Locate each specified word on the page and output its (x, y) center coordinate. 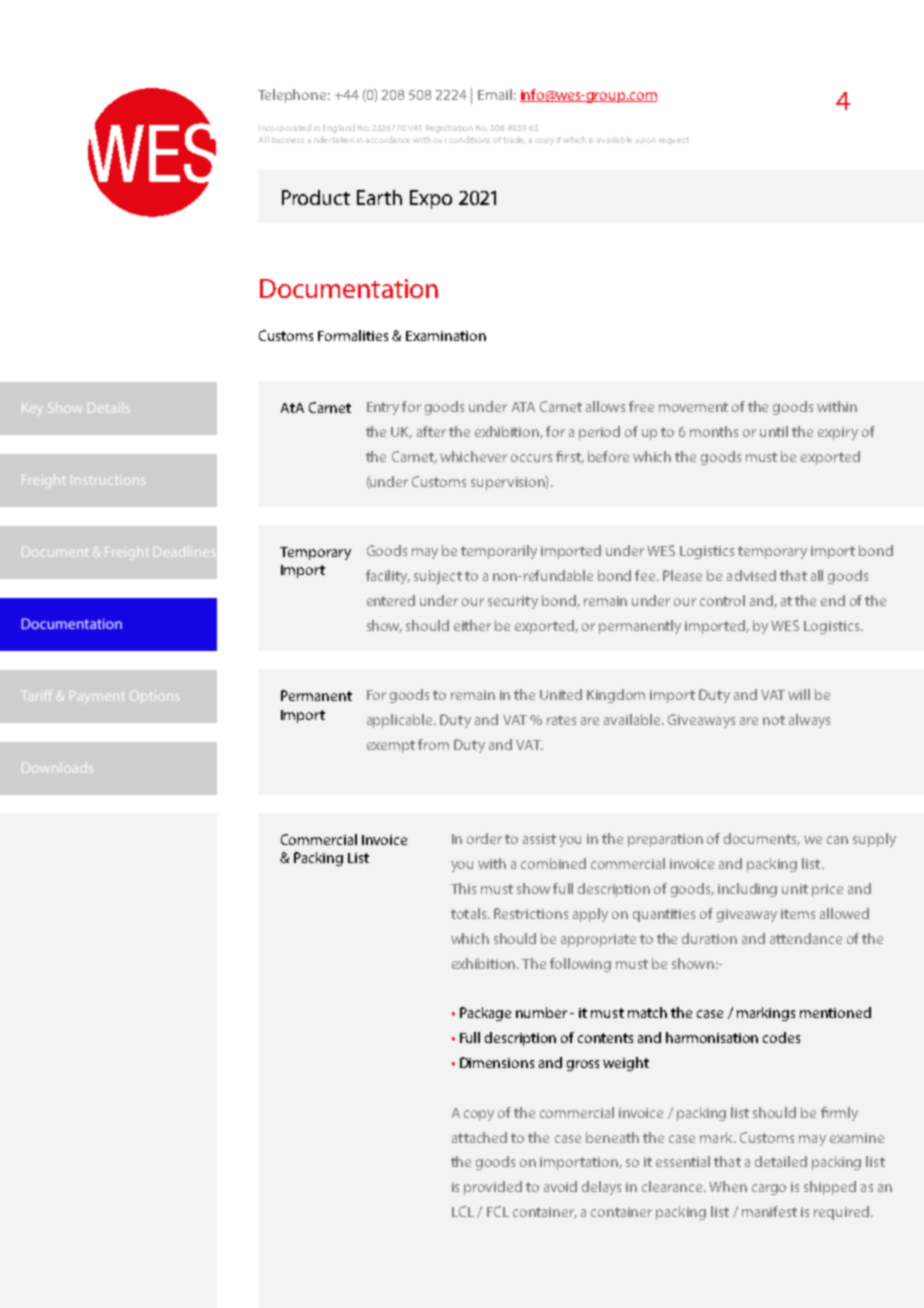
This (463, 888)
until (774, 431)
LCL (463, 1211)
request (674, 141)
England (339, 128)
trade (514, 140)
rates (561, 720)
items (798, 914)
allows (605, 406)
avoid (560, 1186)
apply (590, 915)
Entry (383, 408)
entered (391, 600)
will (799, 694)
